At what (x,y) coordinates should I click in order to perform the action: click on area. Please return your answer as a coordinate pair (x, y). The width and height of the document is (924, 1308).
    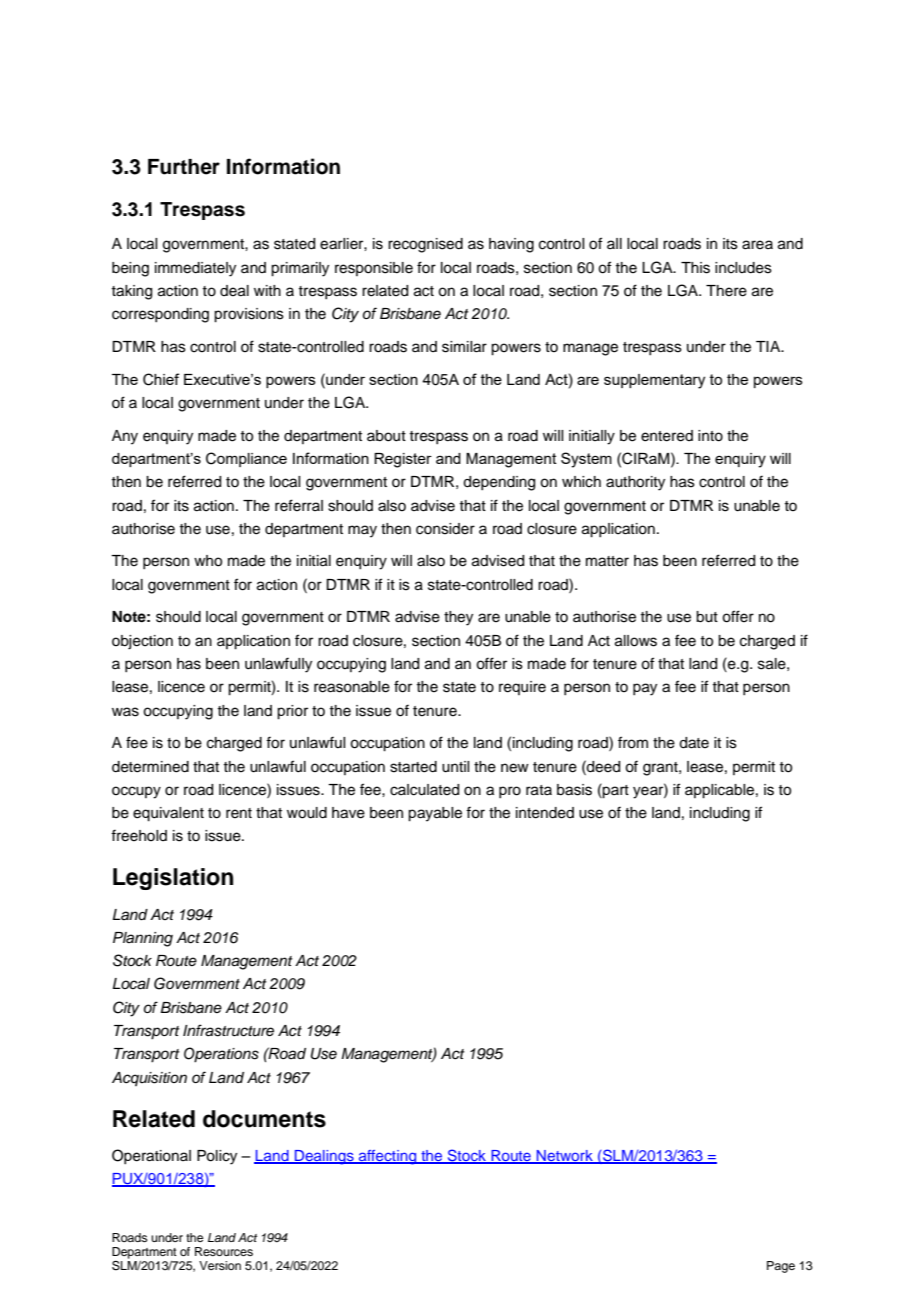
    Looking at the image, I should click on (757, 245).
